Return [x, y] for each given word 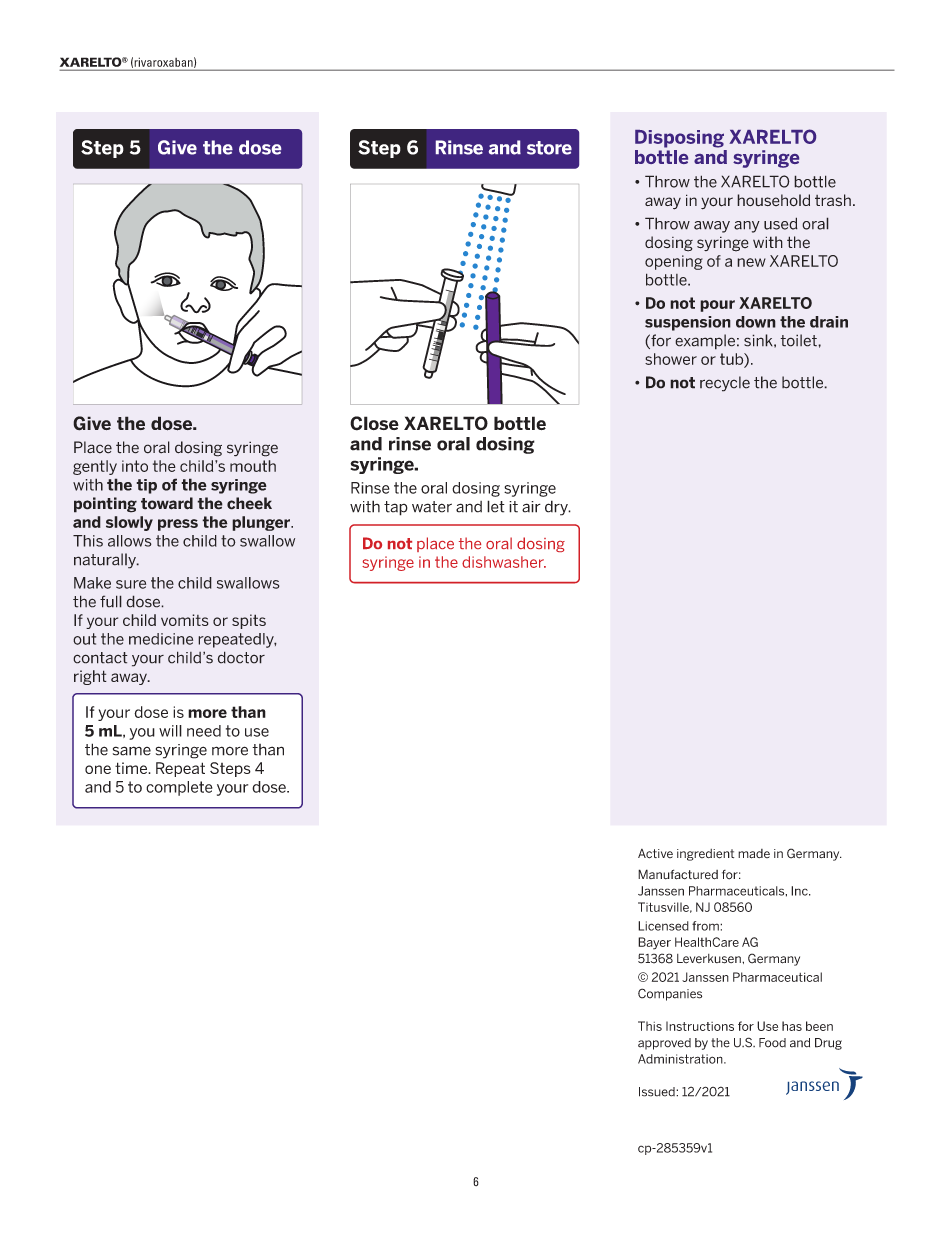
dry [557, 508]
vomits [185, 620]
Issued [658, 1092]
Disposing [679, 139]
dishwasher [504, 562]
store [549, 148]
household [773, 200]
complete [179, 788]
